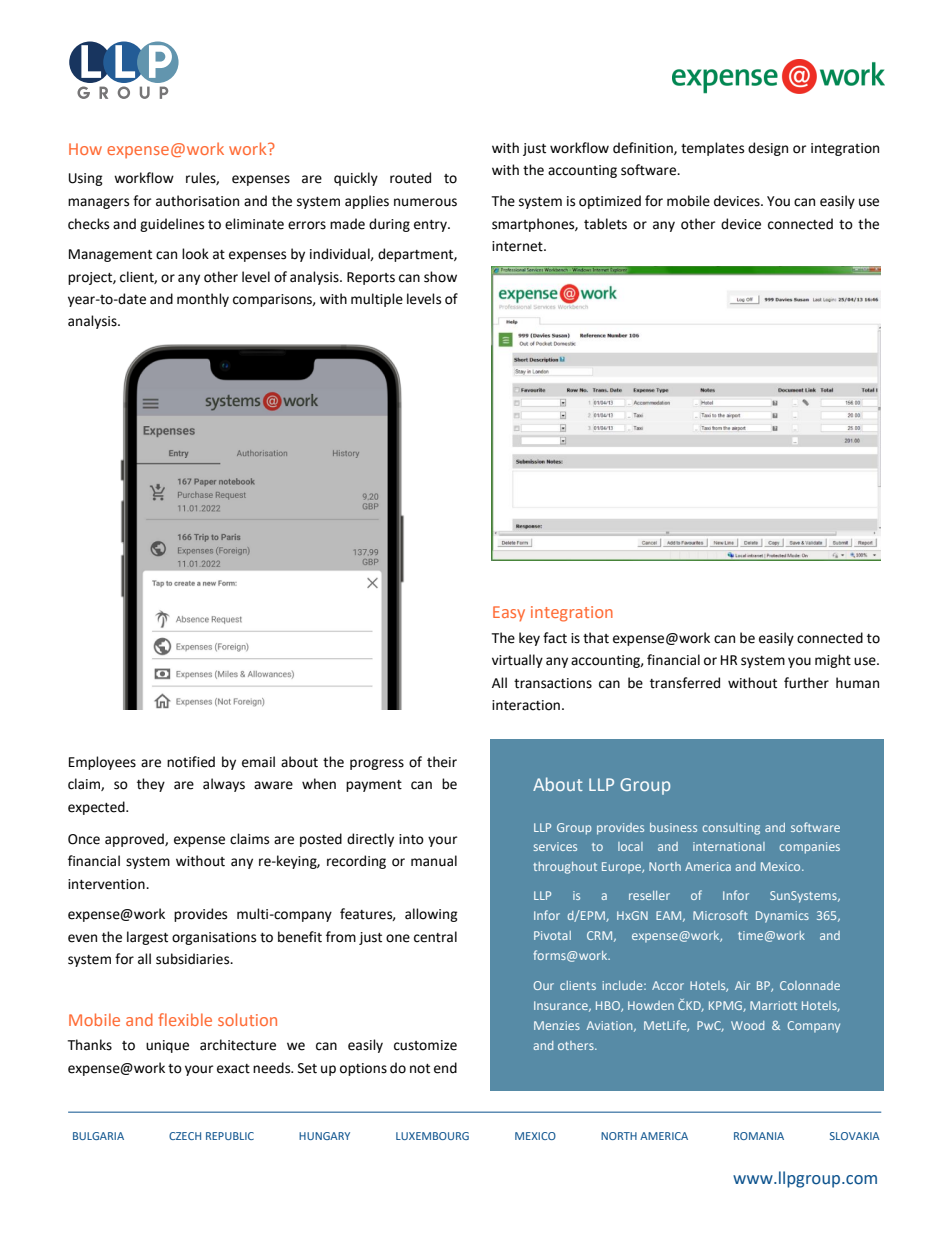 Image resolution: width=952 pixels, height=1233 pixels. What do you see at coordinates (759, 1136) in the screenshot?
I see `ROMANIA` at bounding box center [759, 1136].
